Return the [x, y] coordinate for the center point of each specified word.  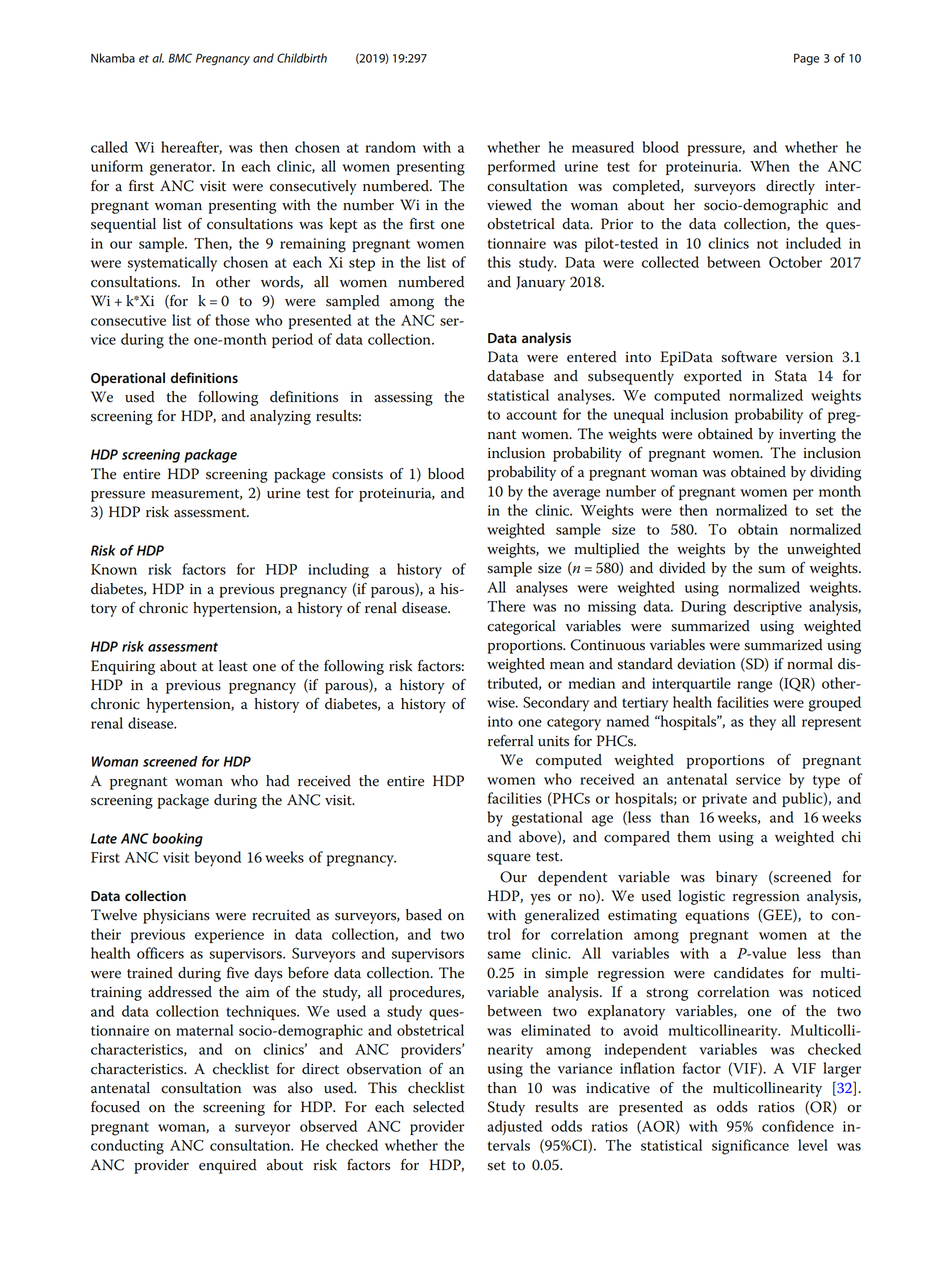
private [724, 800]
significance [750, 1147]
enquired [228, 1166]
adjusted [514, 1127]
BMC [180, 58]
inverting [807, 436]
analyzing [280, 417]
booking [177, 840]
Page [806, 59]
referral [511, 741]
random [390, 147]
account [531, 415]
